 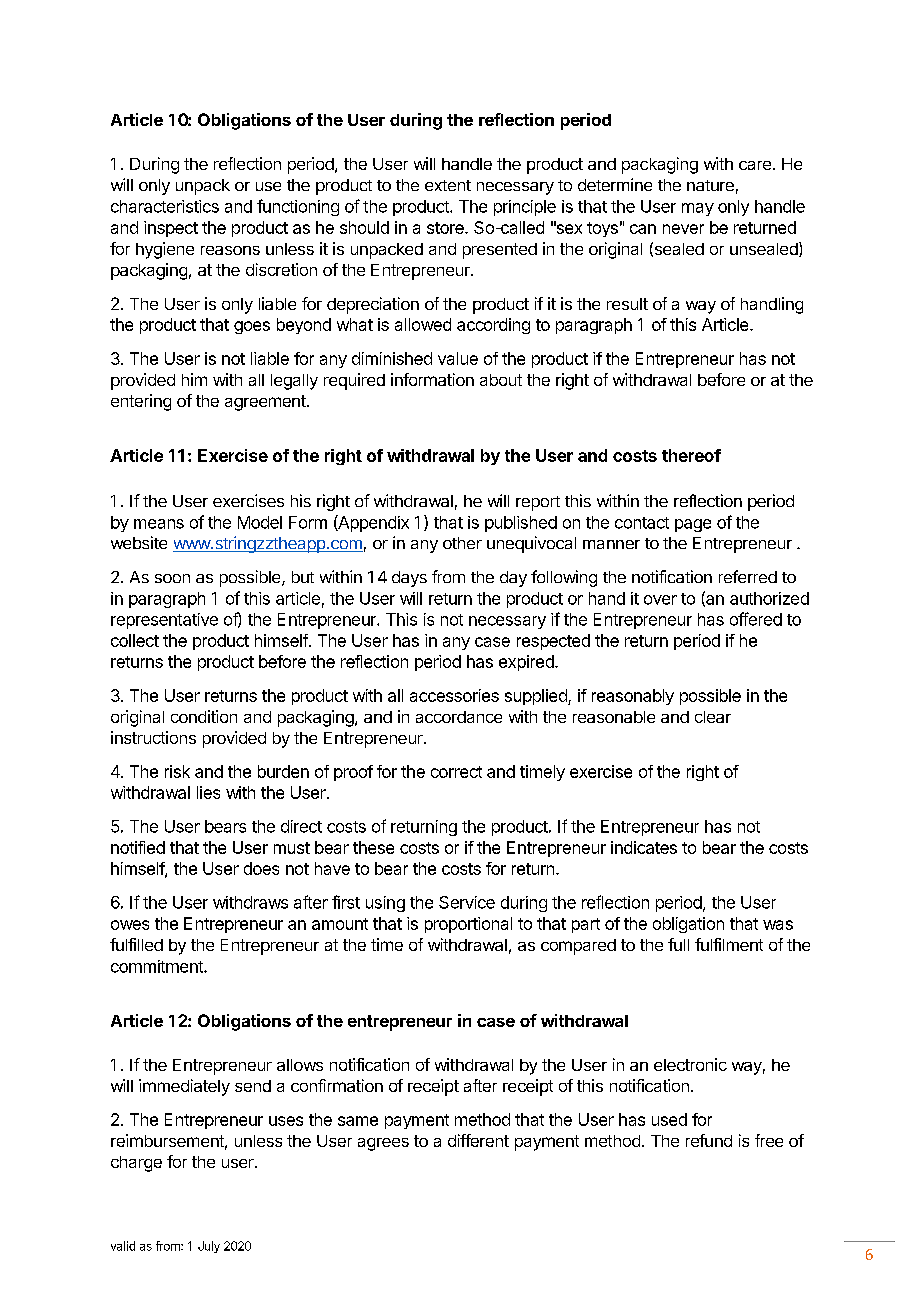 What do you see at coordinates (698, 209) in the document?
I see `may` at bounding box center [698, 209].
